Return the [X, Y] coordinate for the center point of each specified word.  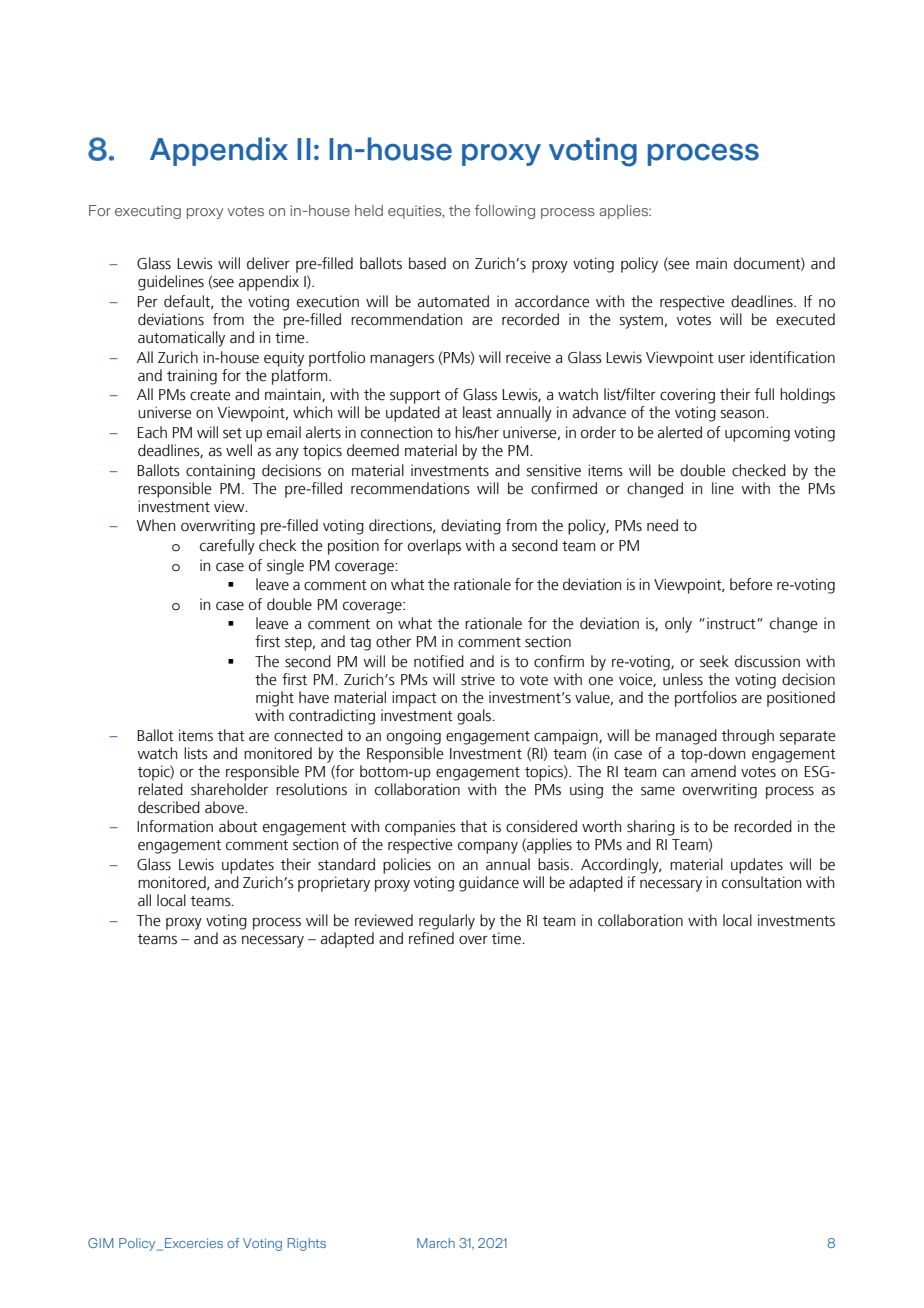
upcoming [757, 434]
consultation [761, 882]
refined [431, 937]
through [748, 737]
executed [805, 319]
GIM [101, 1243]
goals [475, 717]
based [427, 263]
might [275, 699]
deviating [471, 527]
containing [220, 472]
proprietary [334, 884]
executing [148, 212]
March [436, 1243]
